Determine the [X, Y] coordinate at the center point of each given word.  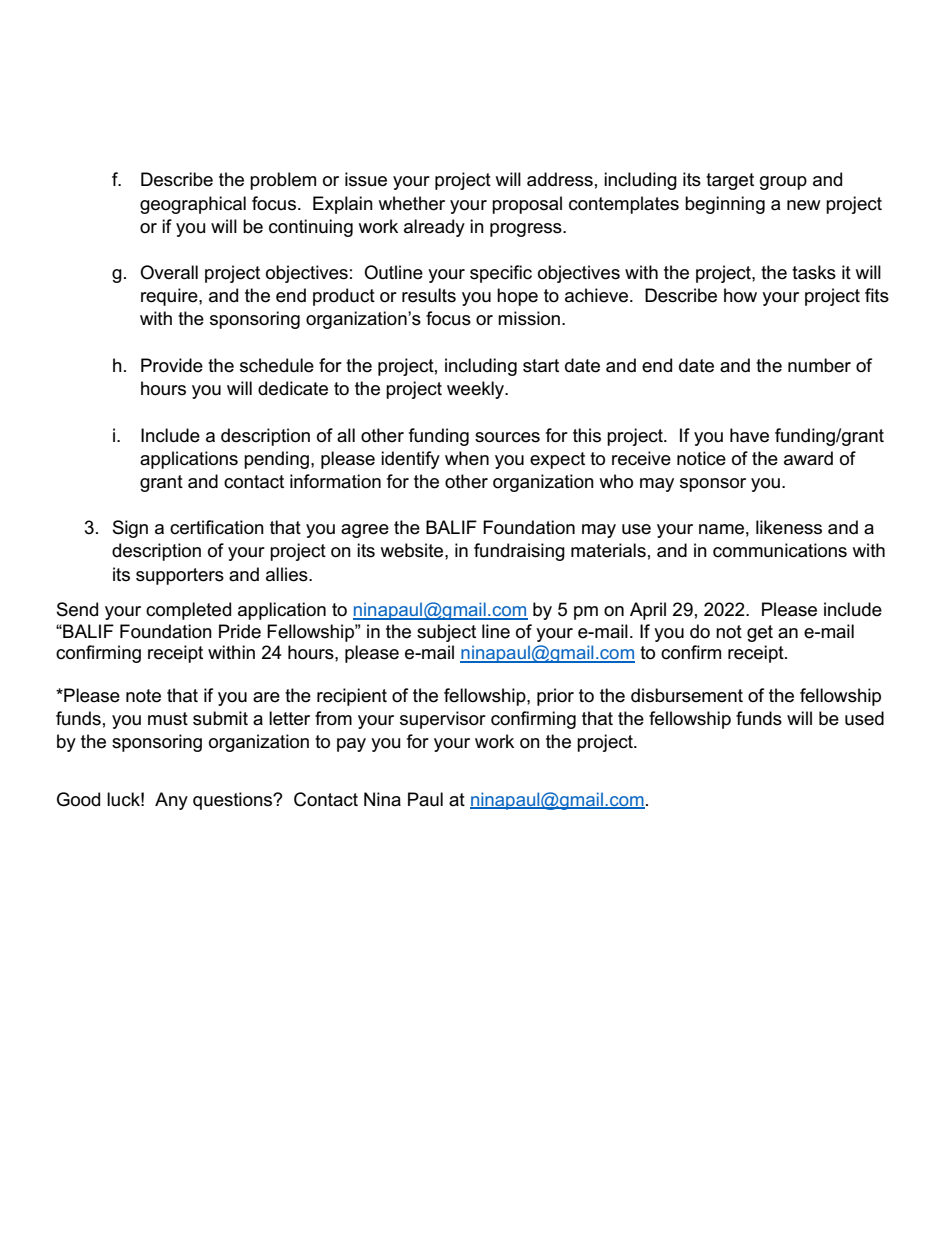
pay [351, 745]
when [467, 458]
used [864, 718]
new [804, 205]
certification [217, 527]
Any [171, 801]
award [808, 458]
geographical [193, 205]
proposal [527, 205]
